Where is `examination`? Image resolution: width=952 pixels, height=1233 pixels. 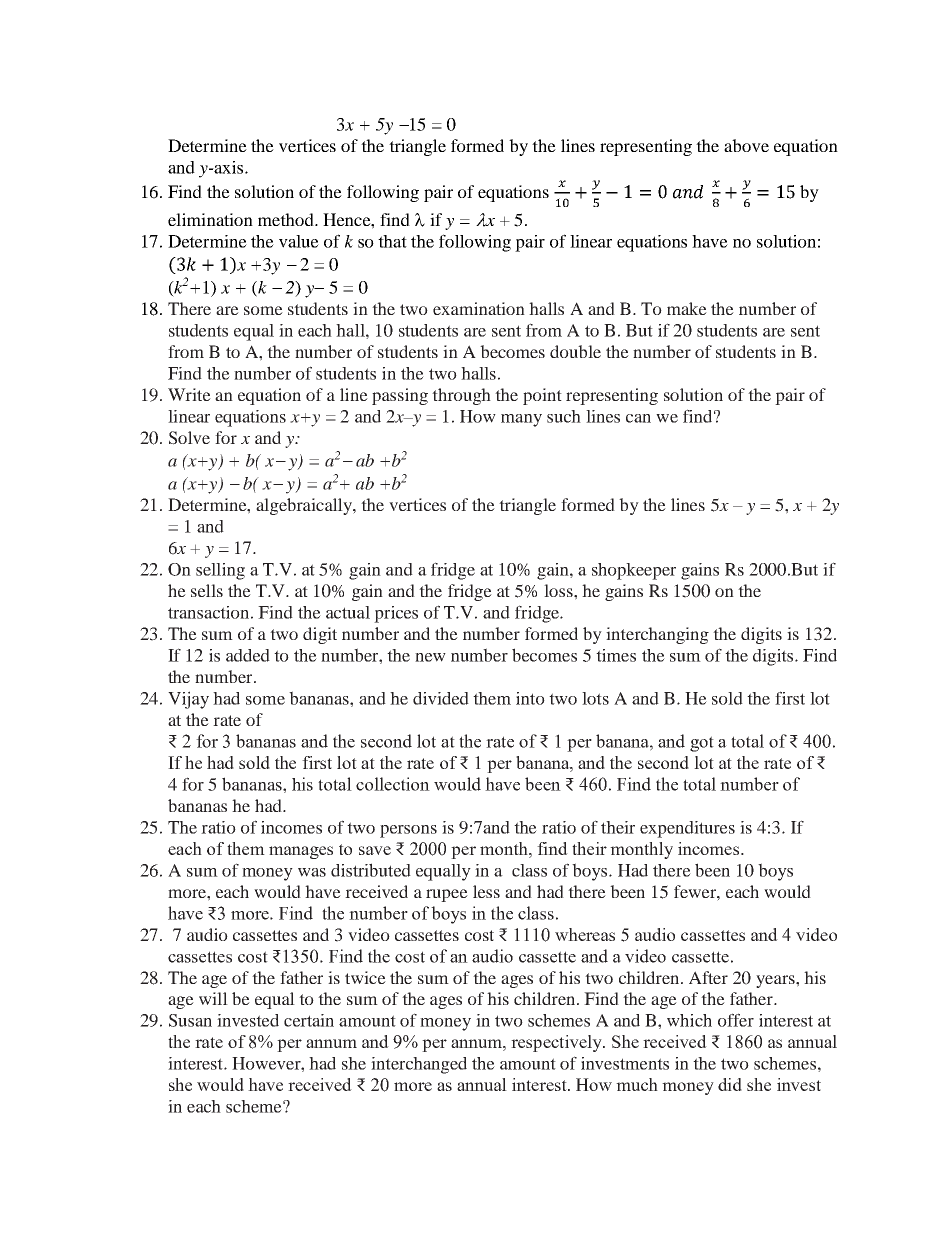
examination is located at coordinates (479, 308).
